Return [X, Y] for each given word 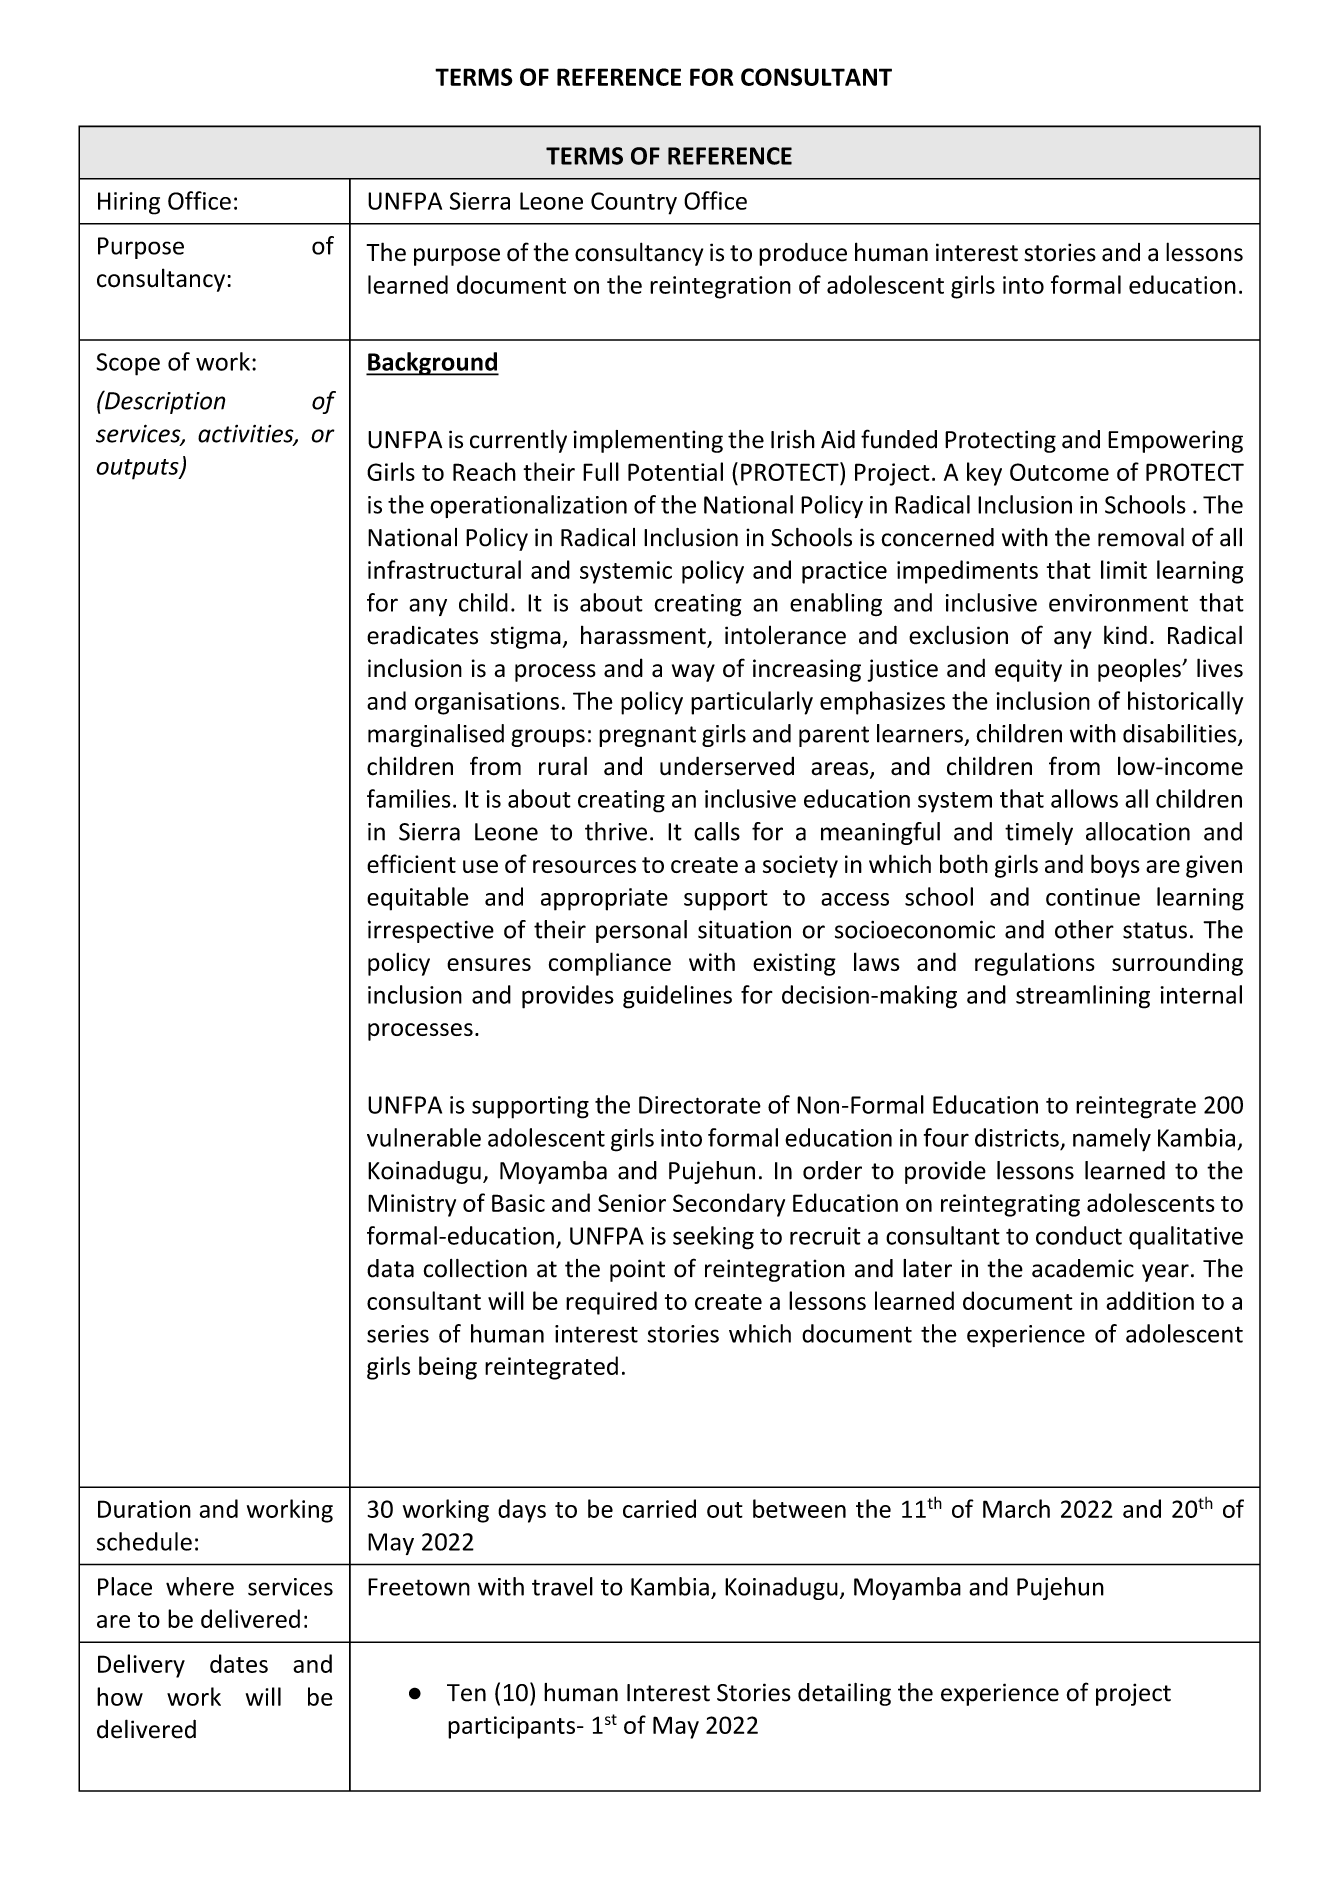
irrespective [431, 931]
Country [634, 203]
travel [562, 1586]
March [1016, 1508]
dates [239, 1663]
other [1084, 929]
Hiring [129, 203]
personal [641, 931]
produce [803, 254]
